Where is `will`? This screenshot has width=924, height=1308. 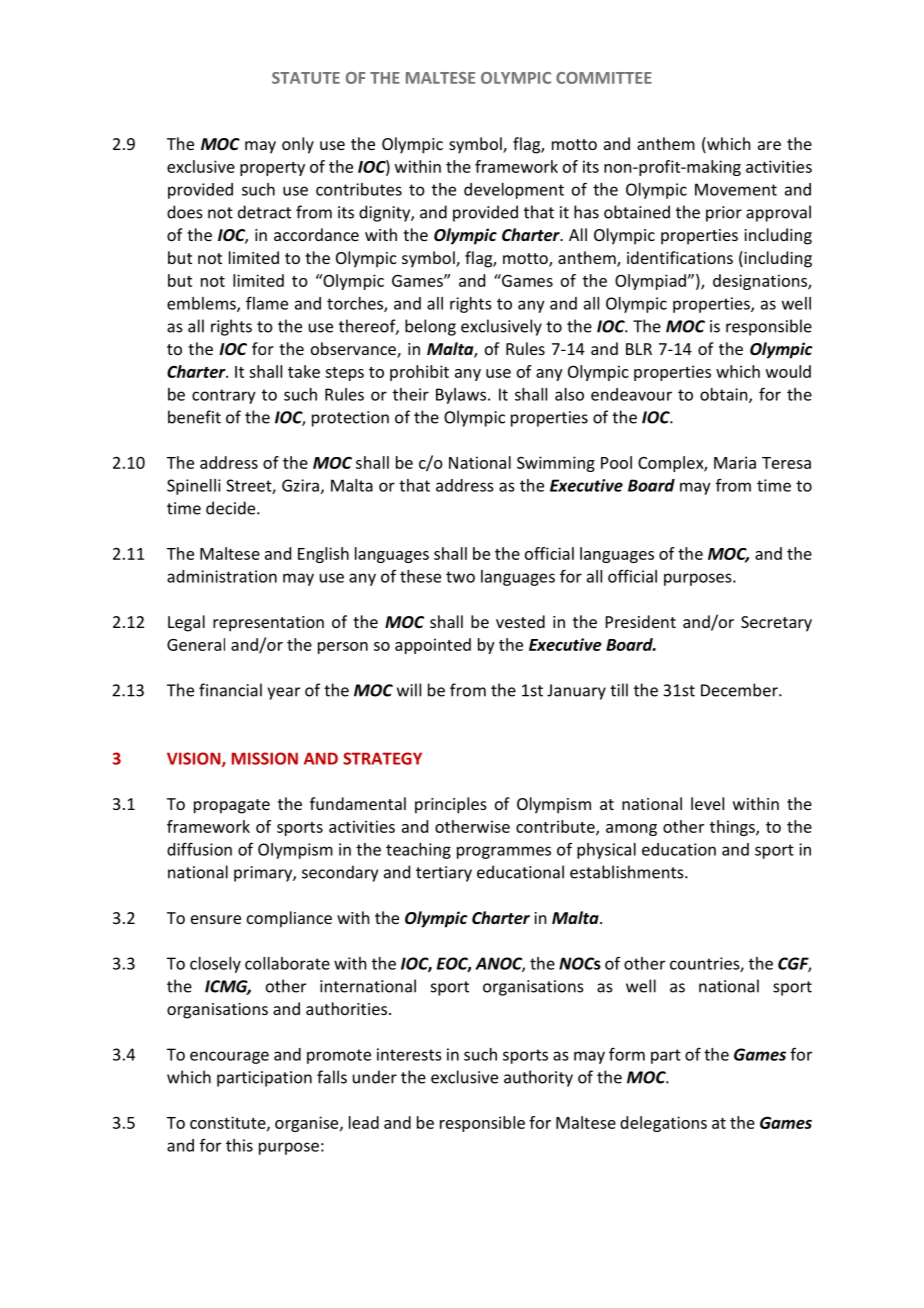
will is located at coordinates (409, 690).
